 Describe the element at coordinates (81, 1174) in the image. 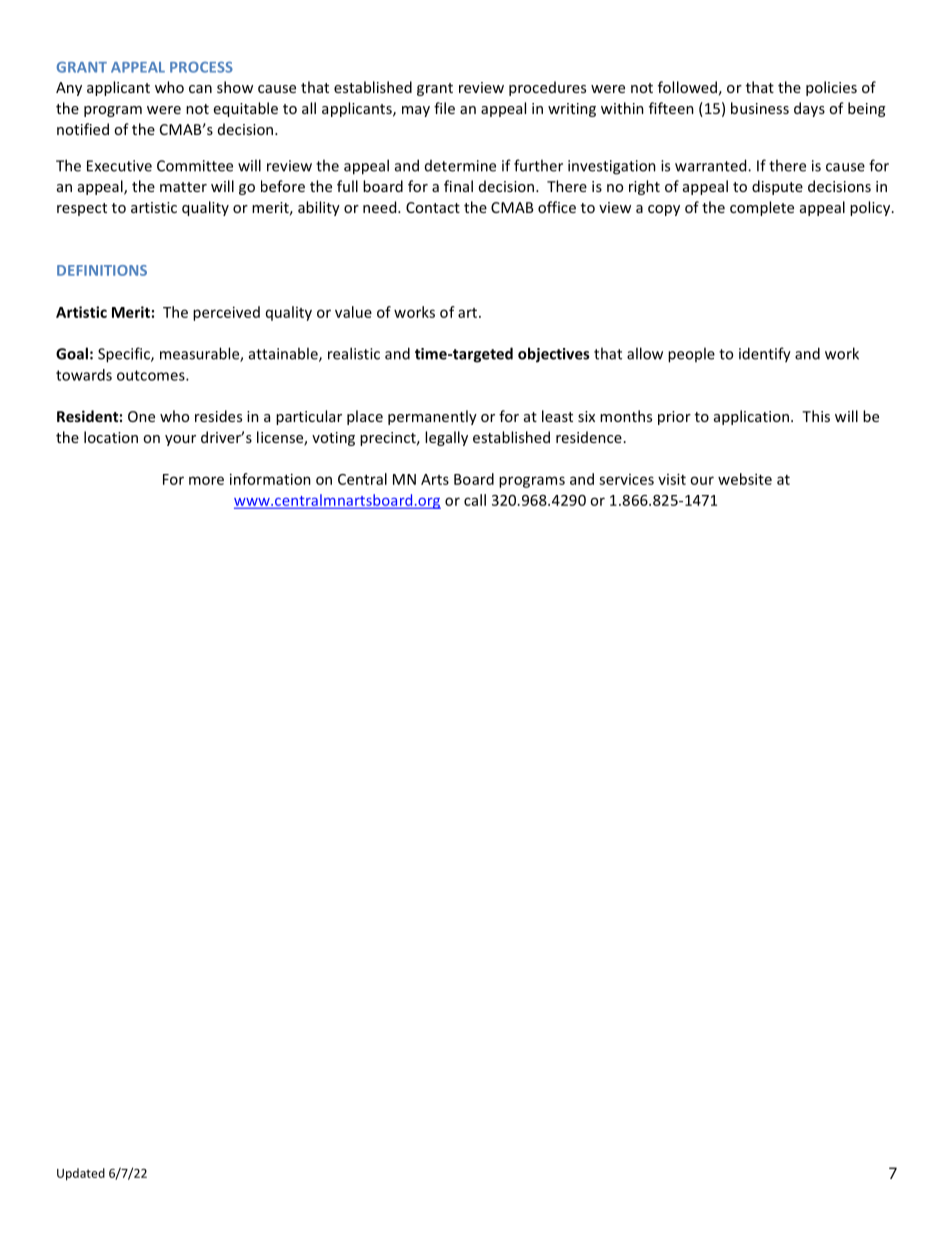

I see `Updated` at that location.
